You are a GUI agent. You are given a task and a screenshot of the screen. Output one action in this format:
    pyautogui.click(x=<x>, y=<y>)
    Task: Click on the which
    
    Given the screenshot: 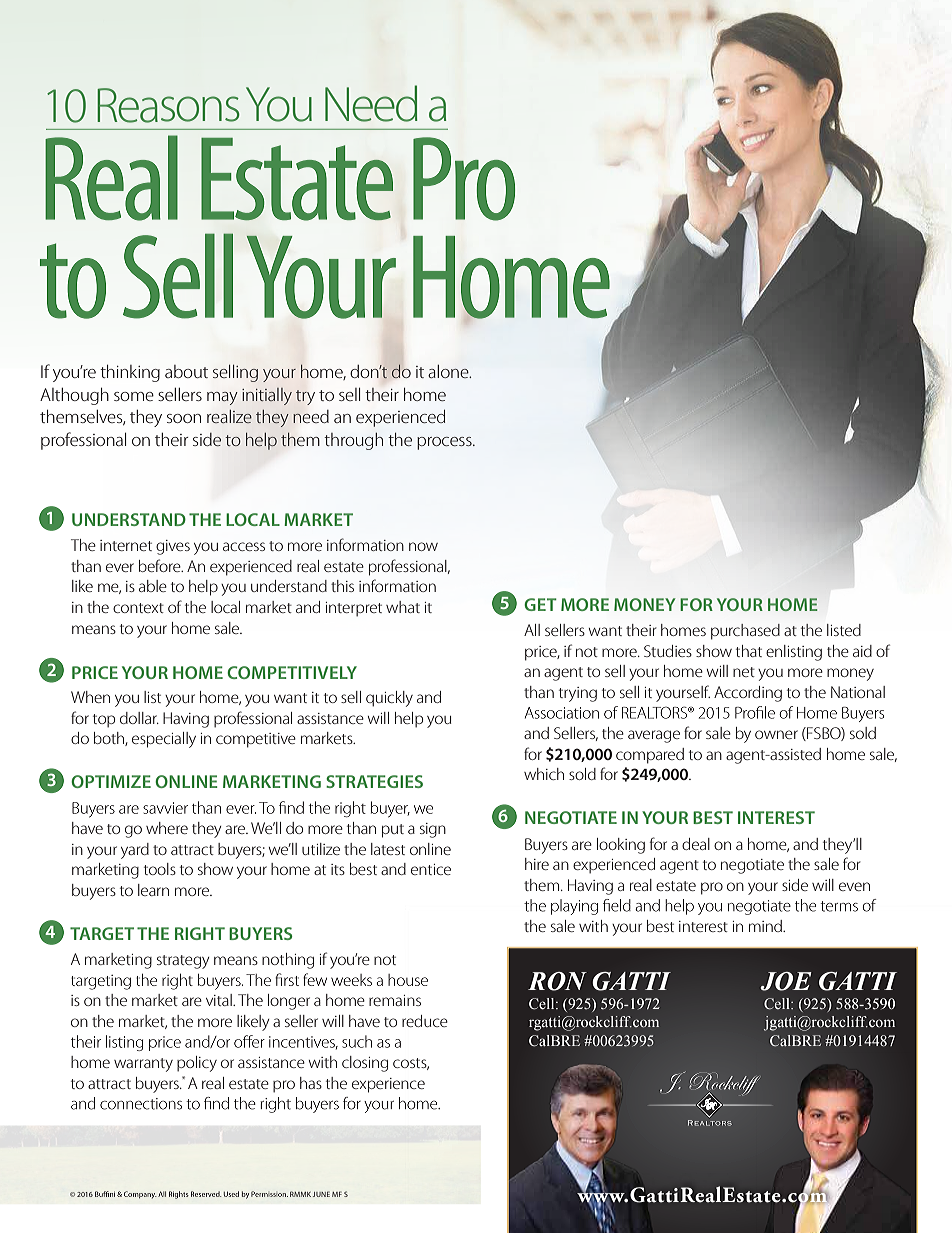 What is the action you would take?
    pyautogui.click(x=544, y=774)
